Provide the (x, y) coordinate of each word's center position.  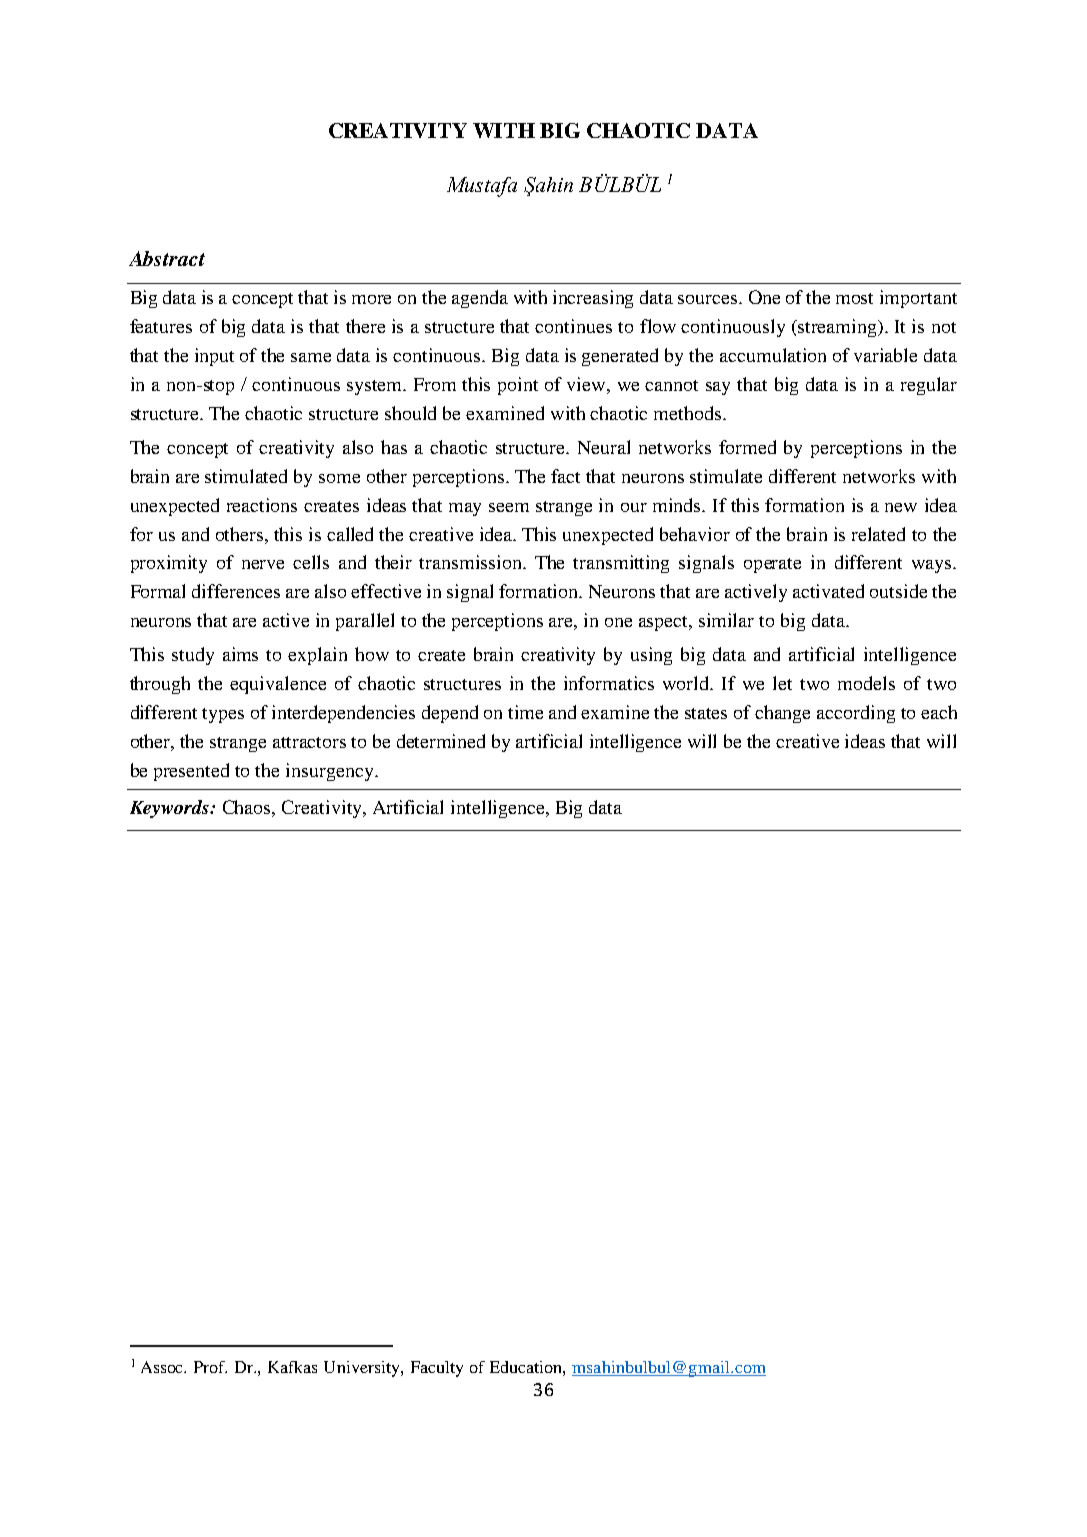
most (854, 298)
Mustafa (482, 187)
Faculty (437, 1369)
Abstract (167, 258)
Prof (210, 1367)
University (363, 1369)
